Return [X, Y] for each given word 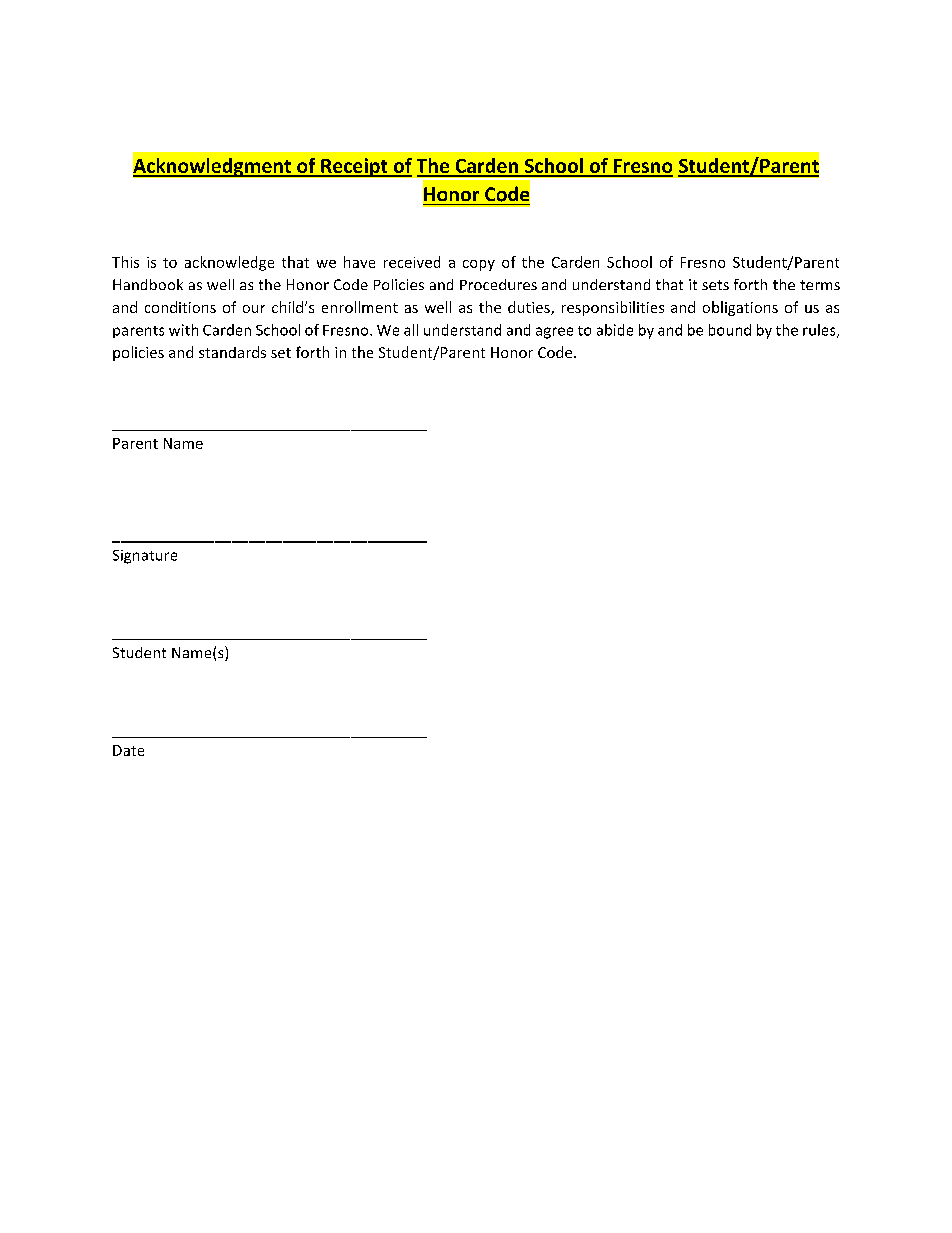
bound [730, 330]
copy [479, 265]
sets [715, 285]
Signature [145, 557]
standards [232, 352]
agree [554, 333]
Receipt [354, 167]
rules [820, 331]
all [411, 330]
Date [128, 750]
